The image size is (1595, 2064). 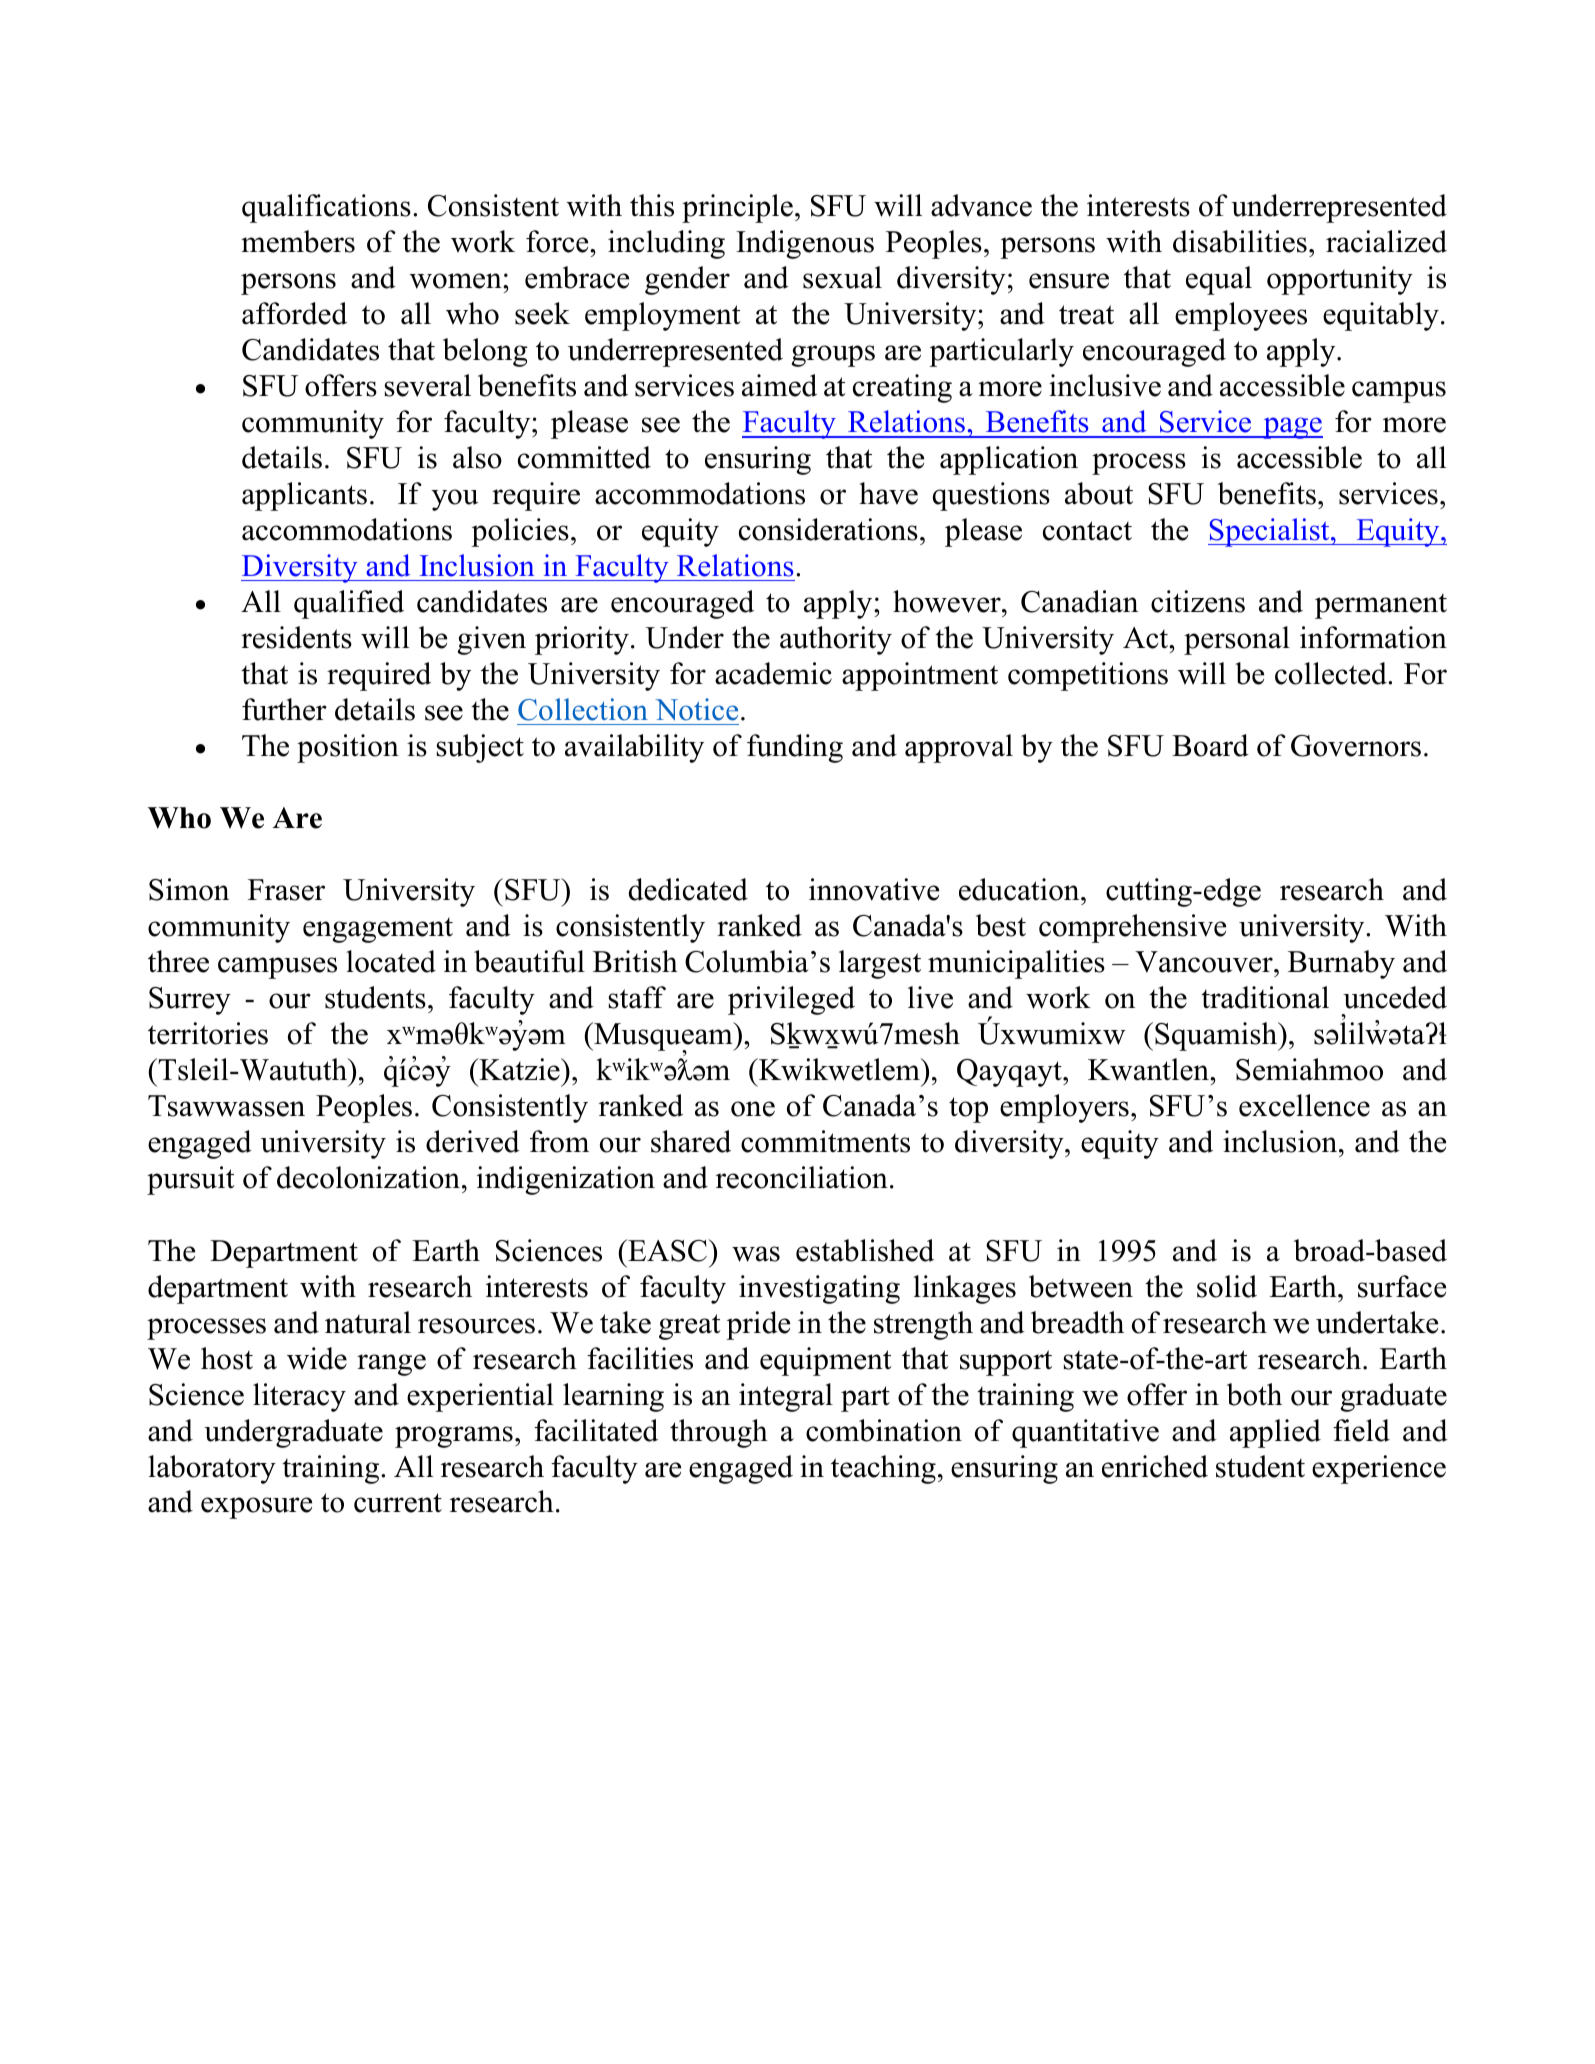 I want to click on current, so click(x=398, y=1503).
